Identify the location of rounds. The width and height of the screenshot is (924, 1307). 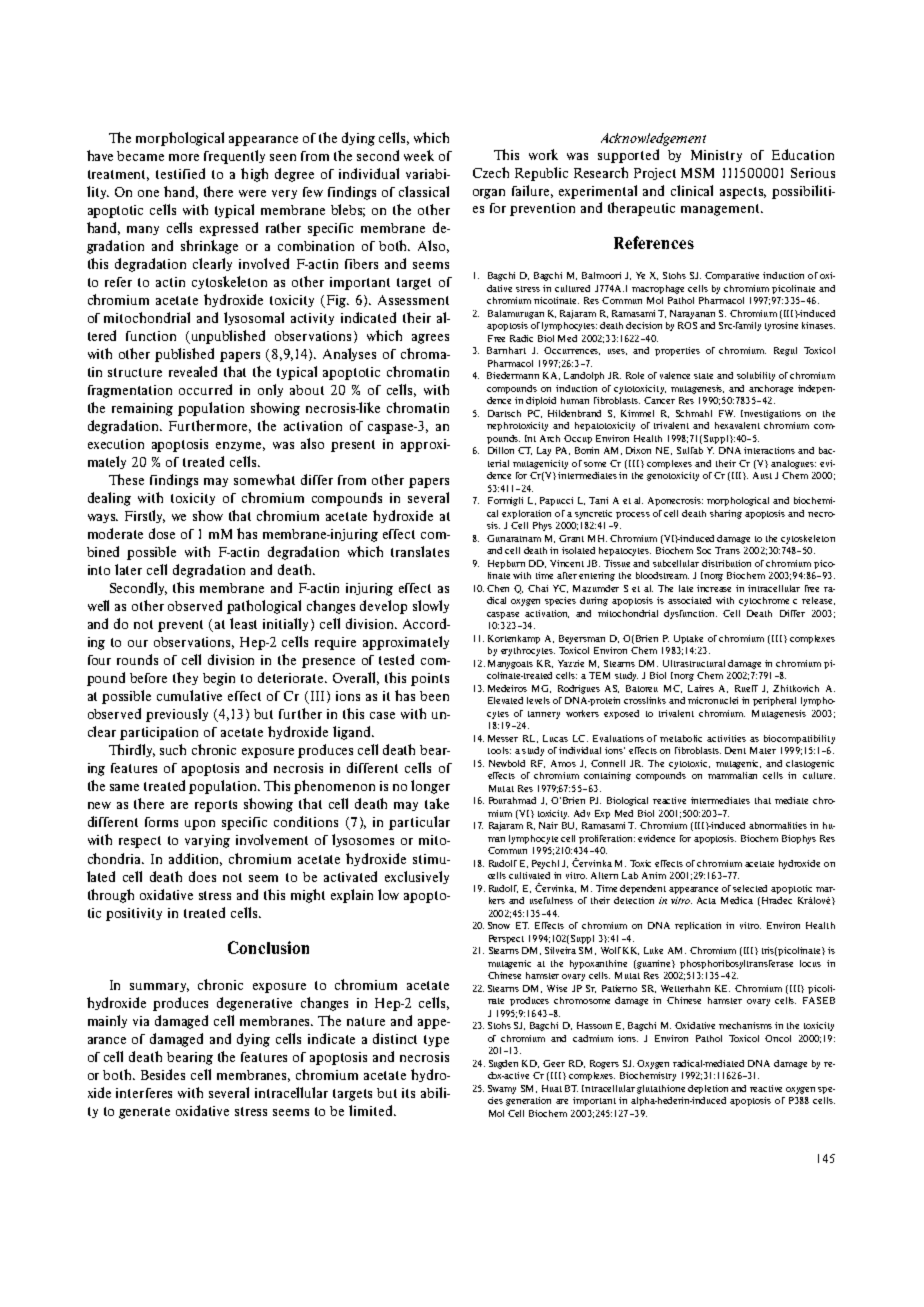
(137, 659).
